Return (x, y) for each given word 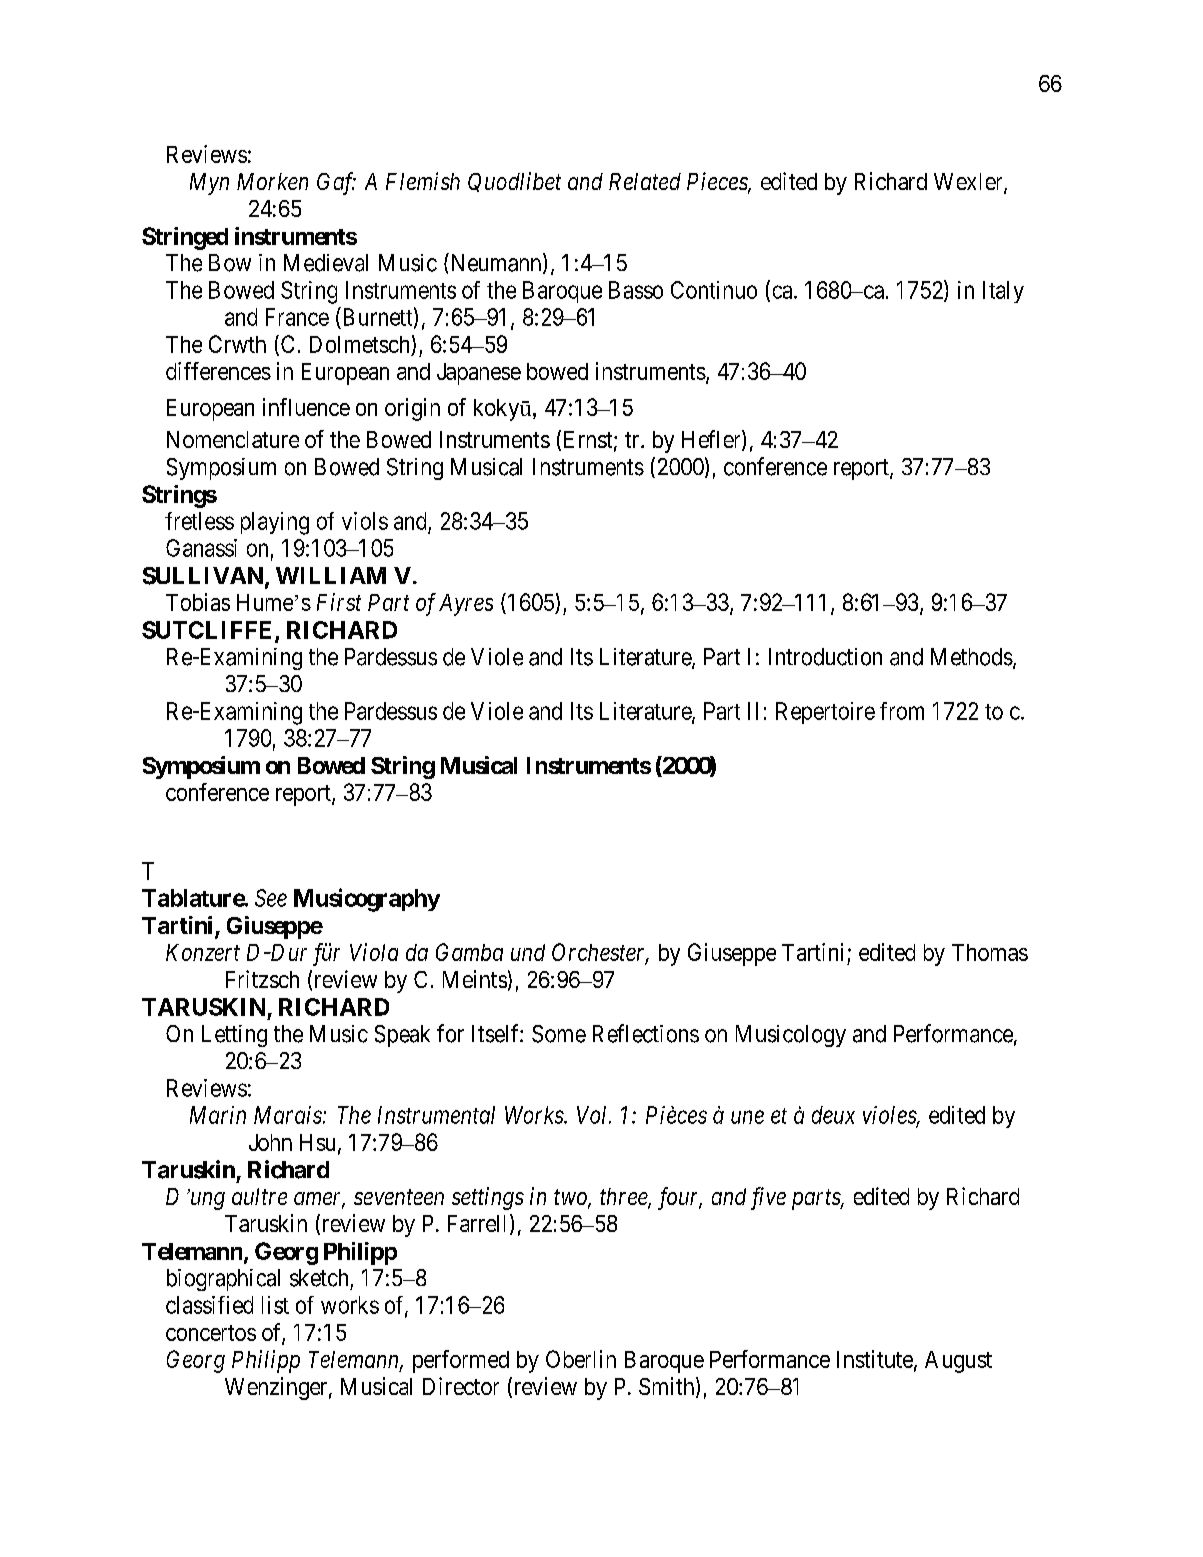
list (275, 1305)
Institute (876, 1360)
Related (645, 181)
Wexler (969, 183)
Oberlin (581, 1359)
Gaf (336, 183)
